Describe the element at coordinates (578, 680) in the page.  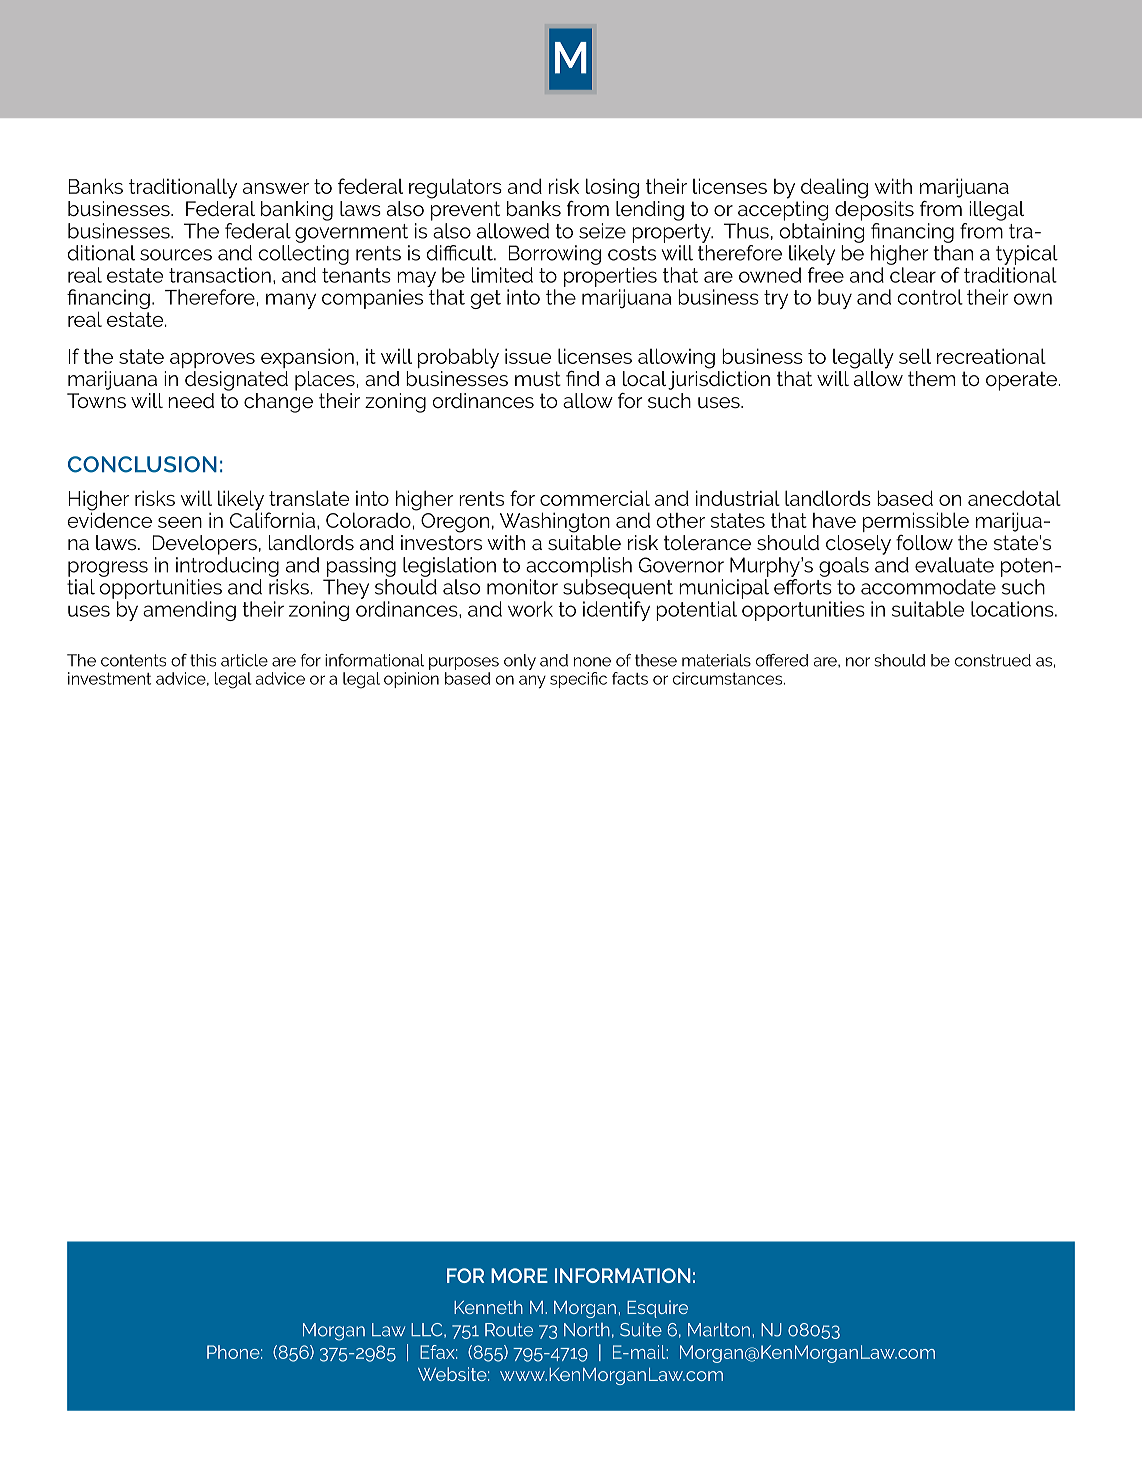
I see `specific` at that location.
